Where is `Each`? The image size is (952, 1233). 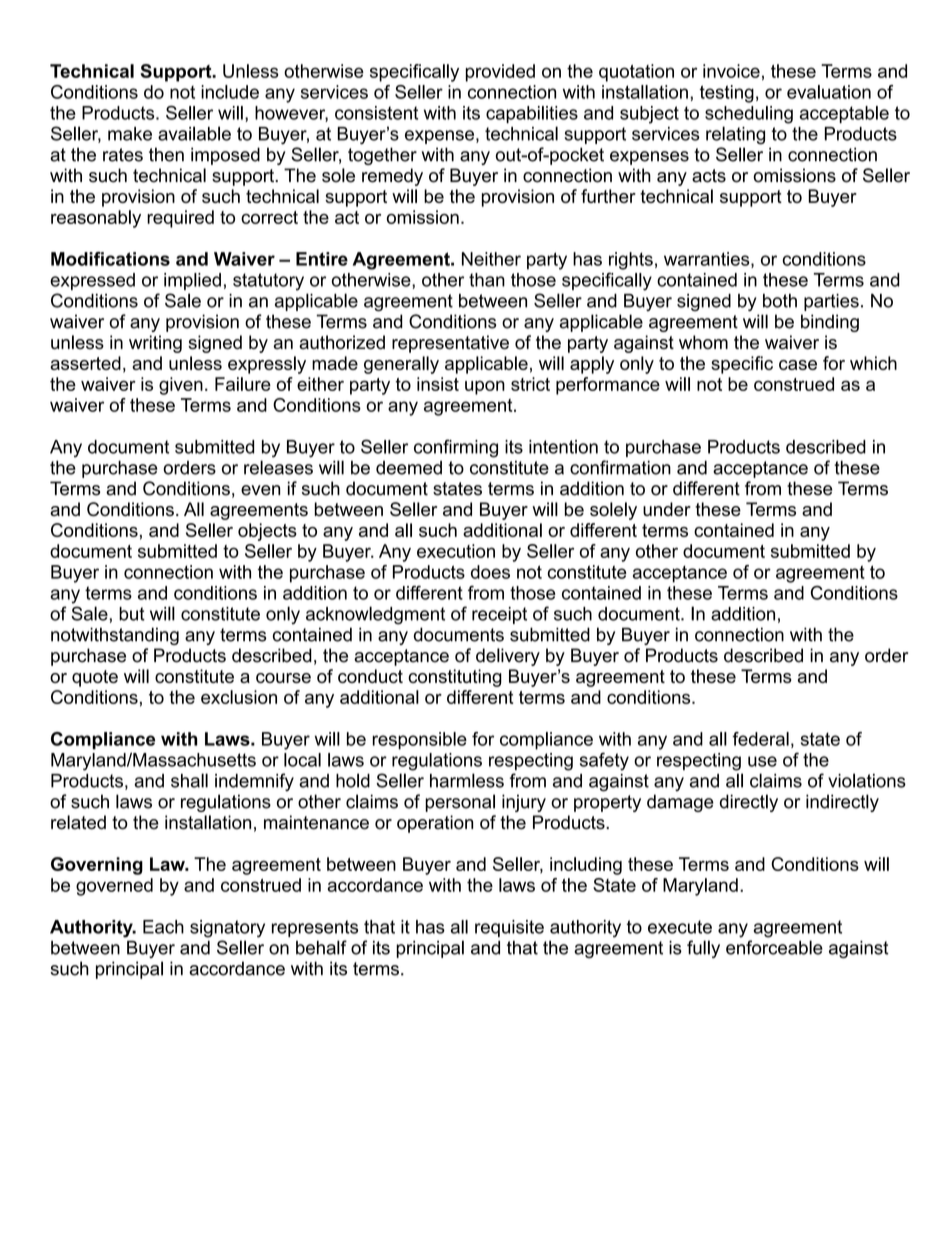 Each is located at coordinates (163, 927).
